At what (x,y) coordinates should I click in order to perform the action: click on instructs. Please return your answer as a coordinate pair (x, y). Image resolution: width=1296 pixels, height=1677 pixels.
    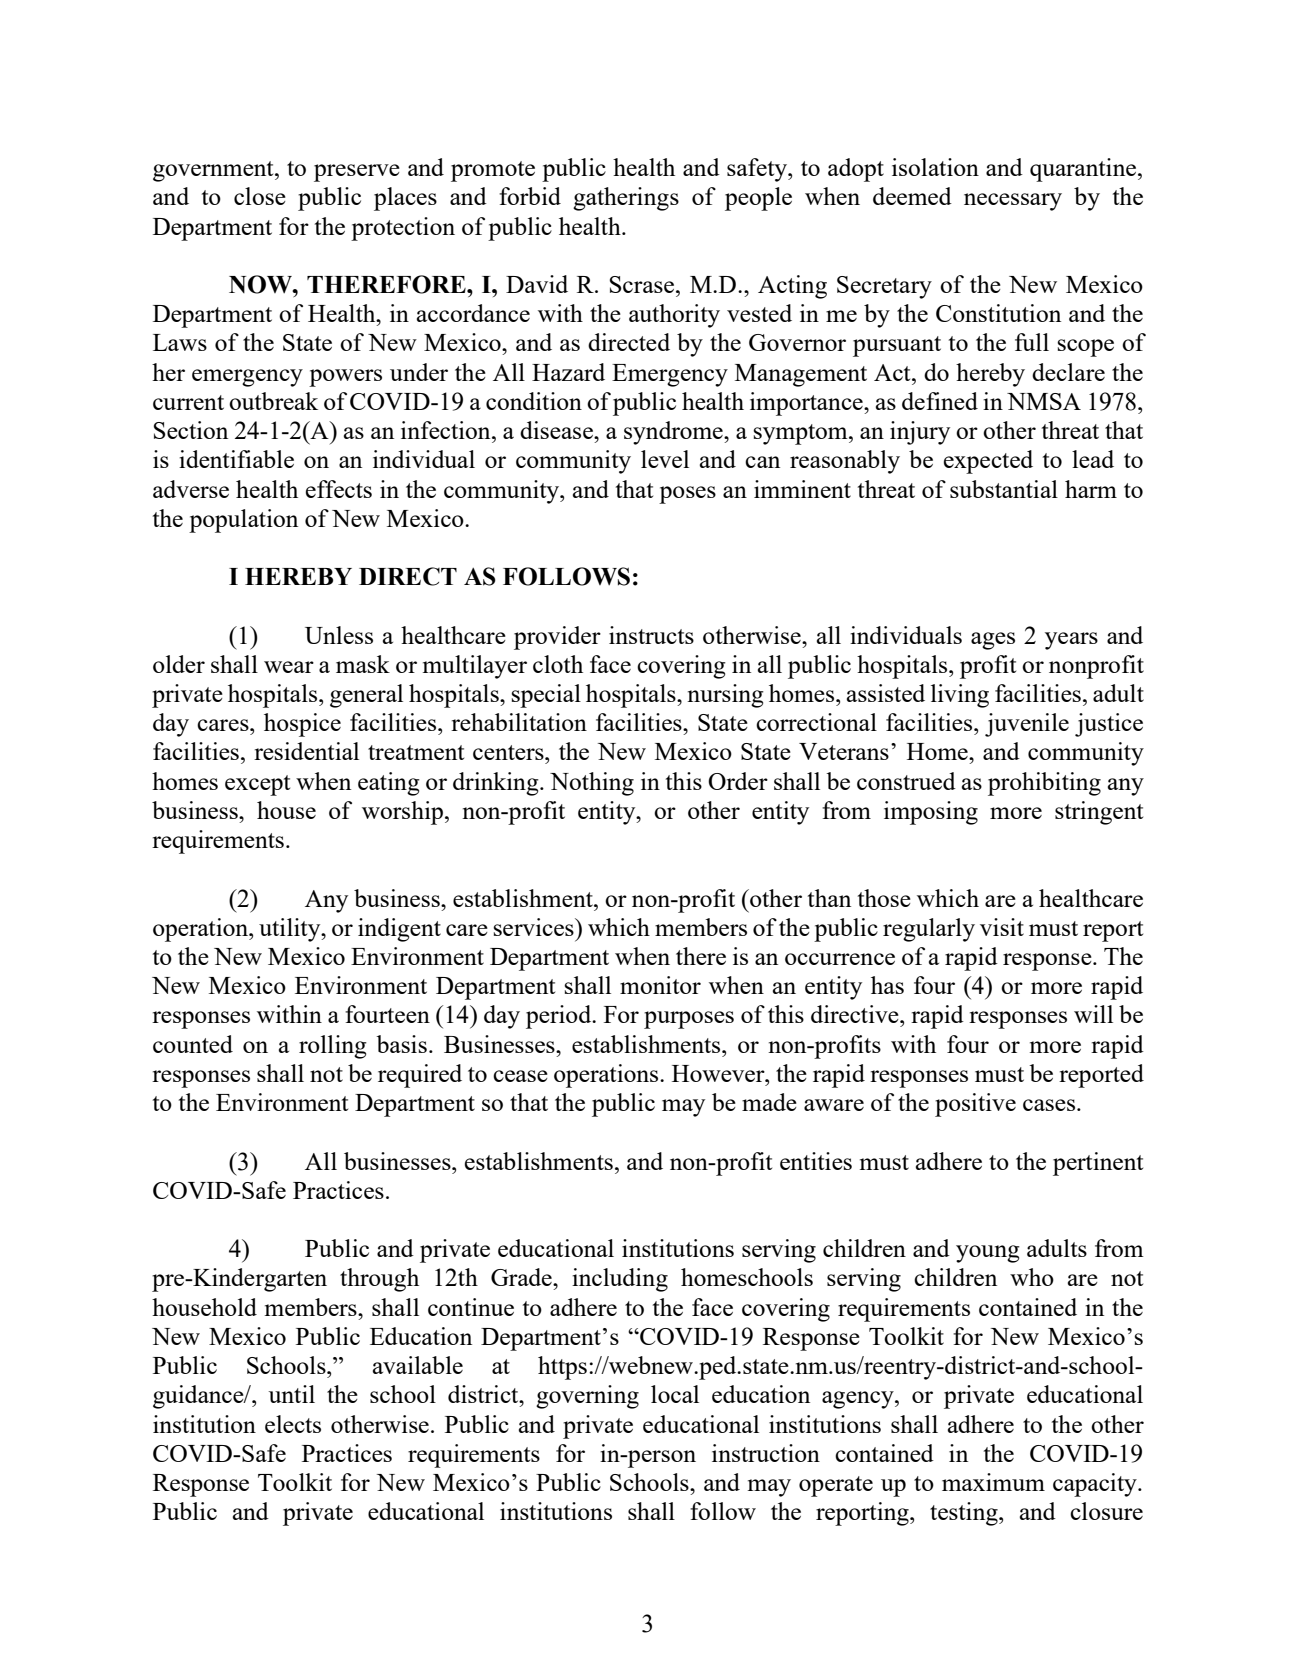
    Looking at the image, I should click on (651, 635).
